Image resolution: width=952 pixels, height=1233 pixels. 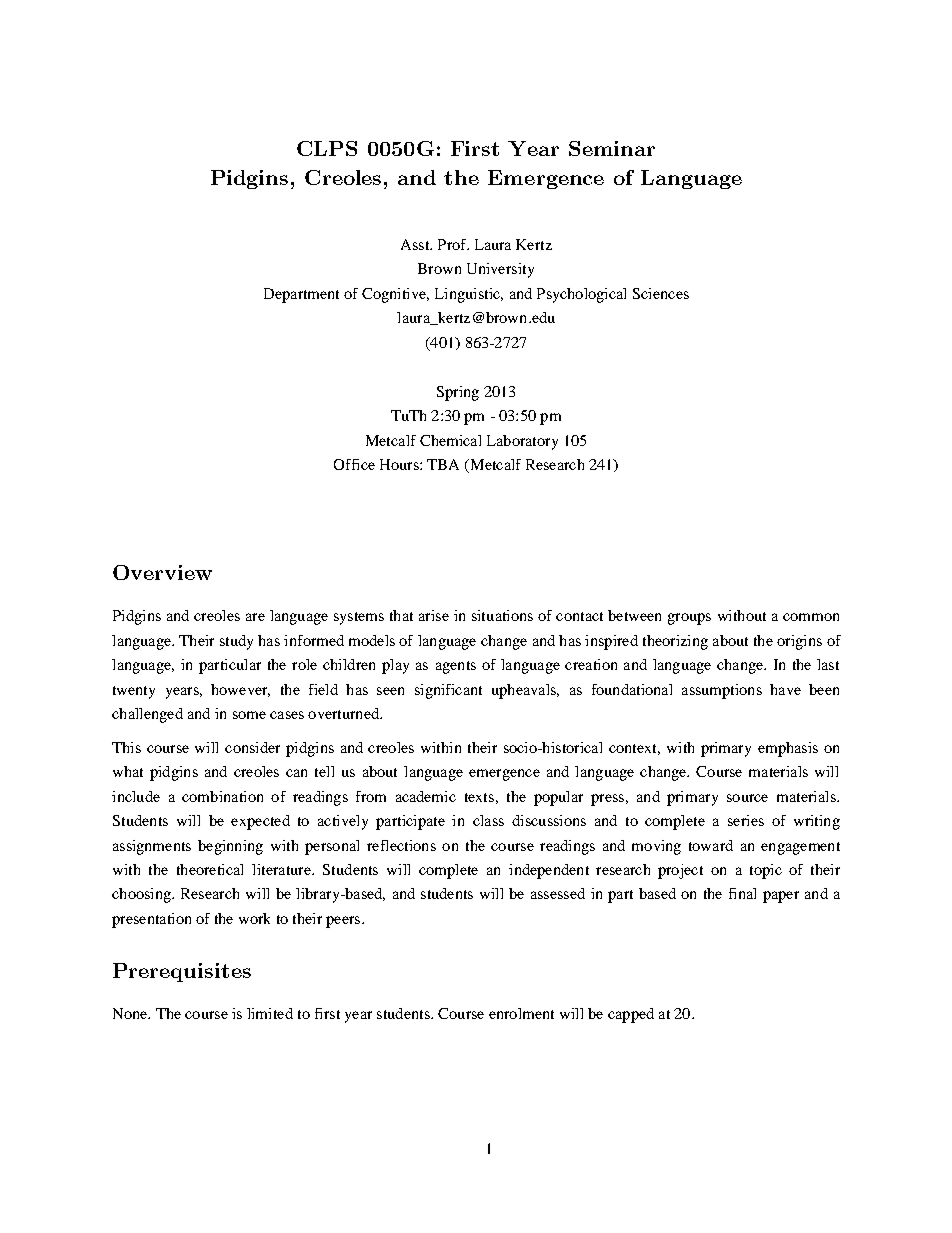 What do you see at coordinates (453, 244) in the screenshot?
I see `Prof` at bounding box center [453, 244].
